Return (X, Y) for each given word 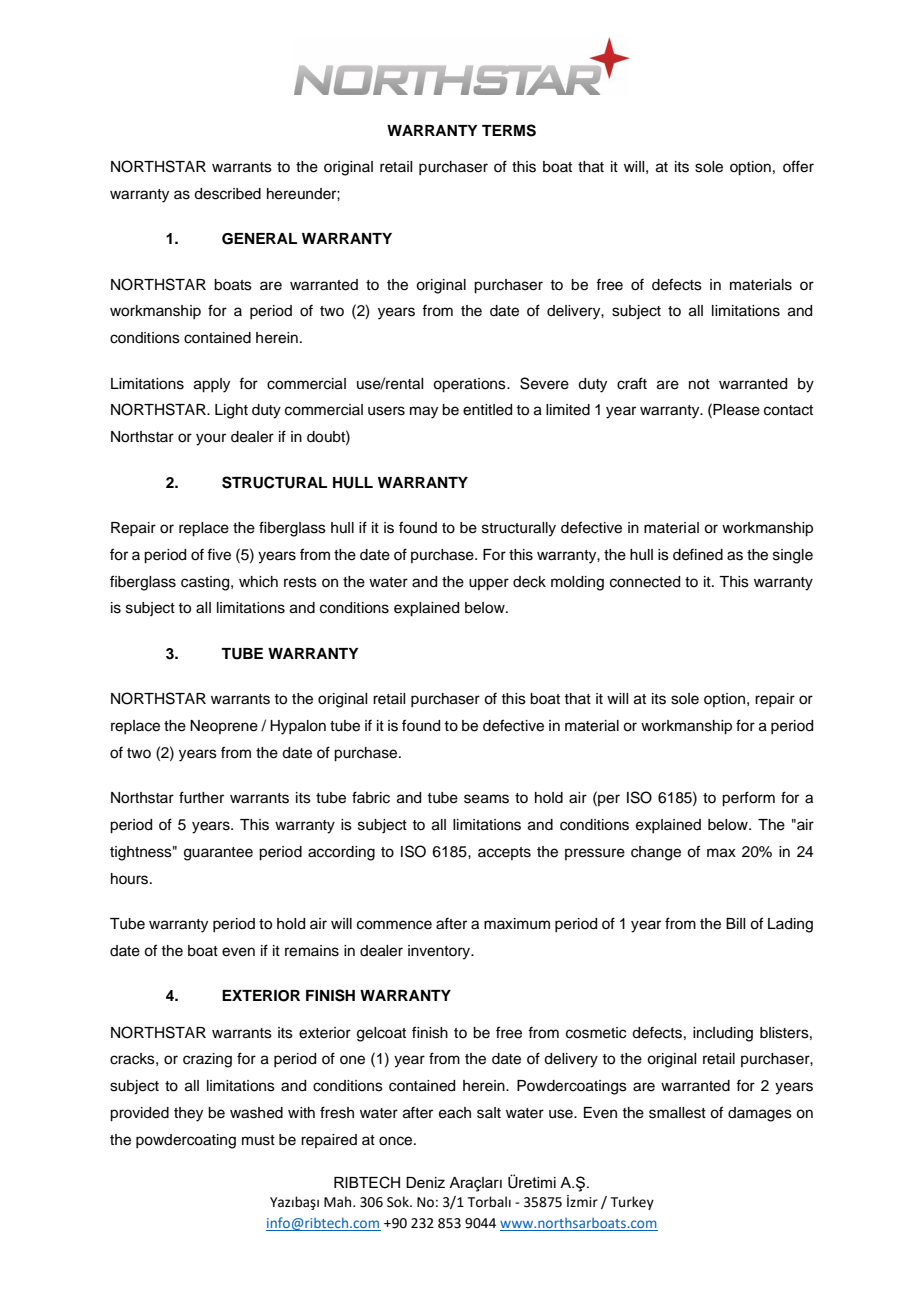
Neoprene (224, 727)
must (258, 1140)
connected (645, 582)
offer (798, 166)
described (227, 194)
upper (489, 584)
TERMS (509, 130)
